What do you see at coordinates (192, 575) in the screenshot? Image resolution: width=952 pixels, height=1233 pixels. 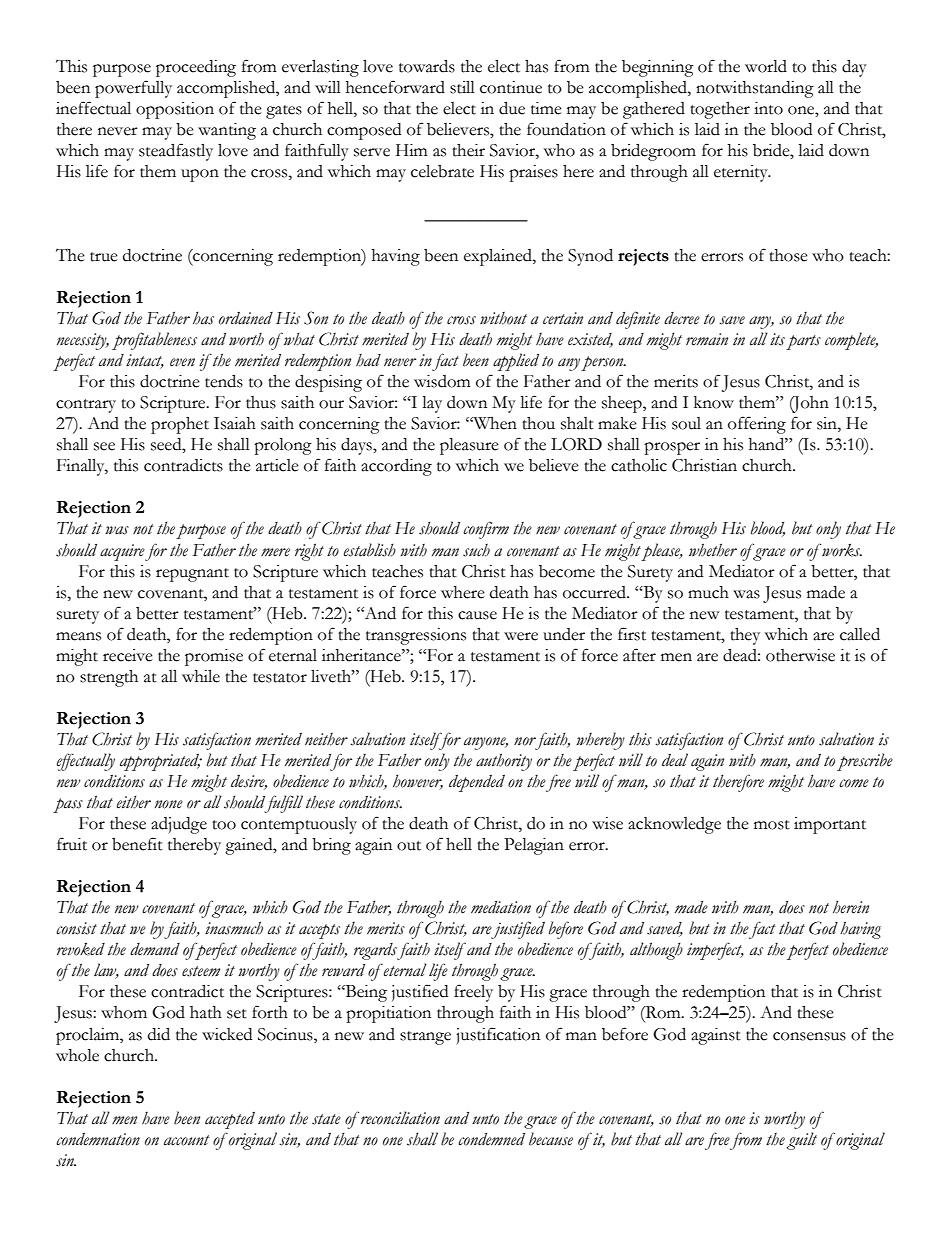 I see `repugnant` at bounding box center [192, 575].
